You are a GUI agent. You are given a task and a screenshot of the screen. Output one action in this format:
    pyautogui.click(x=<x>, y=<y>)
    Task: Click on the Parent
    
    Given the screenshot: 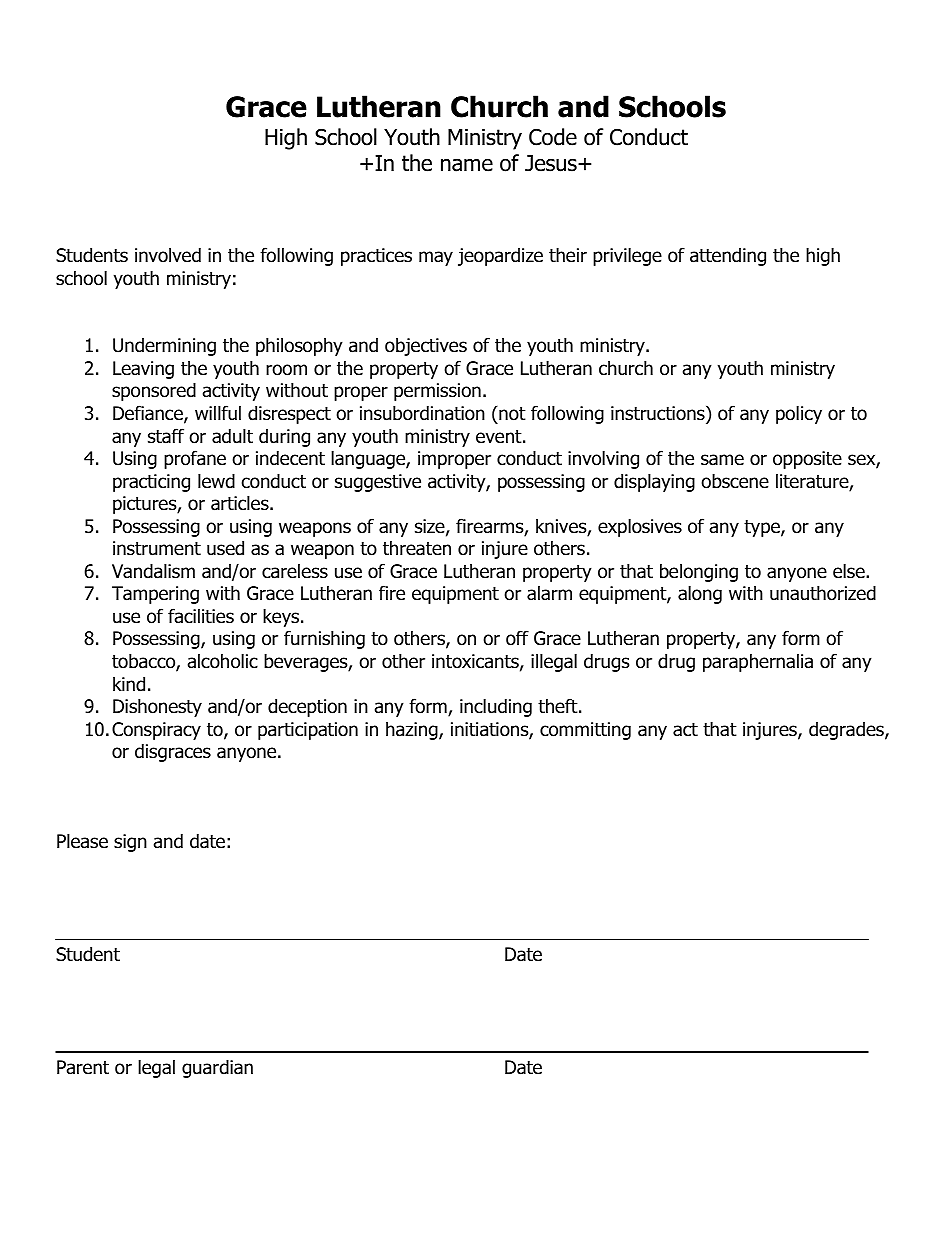 What is the action you would take?
    pyautogui.click(x=83, y=1067)
